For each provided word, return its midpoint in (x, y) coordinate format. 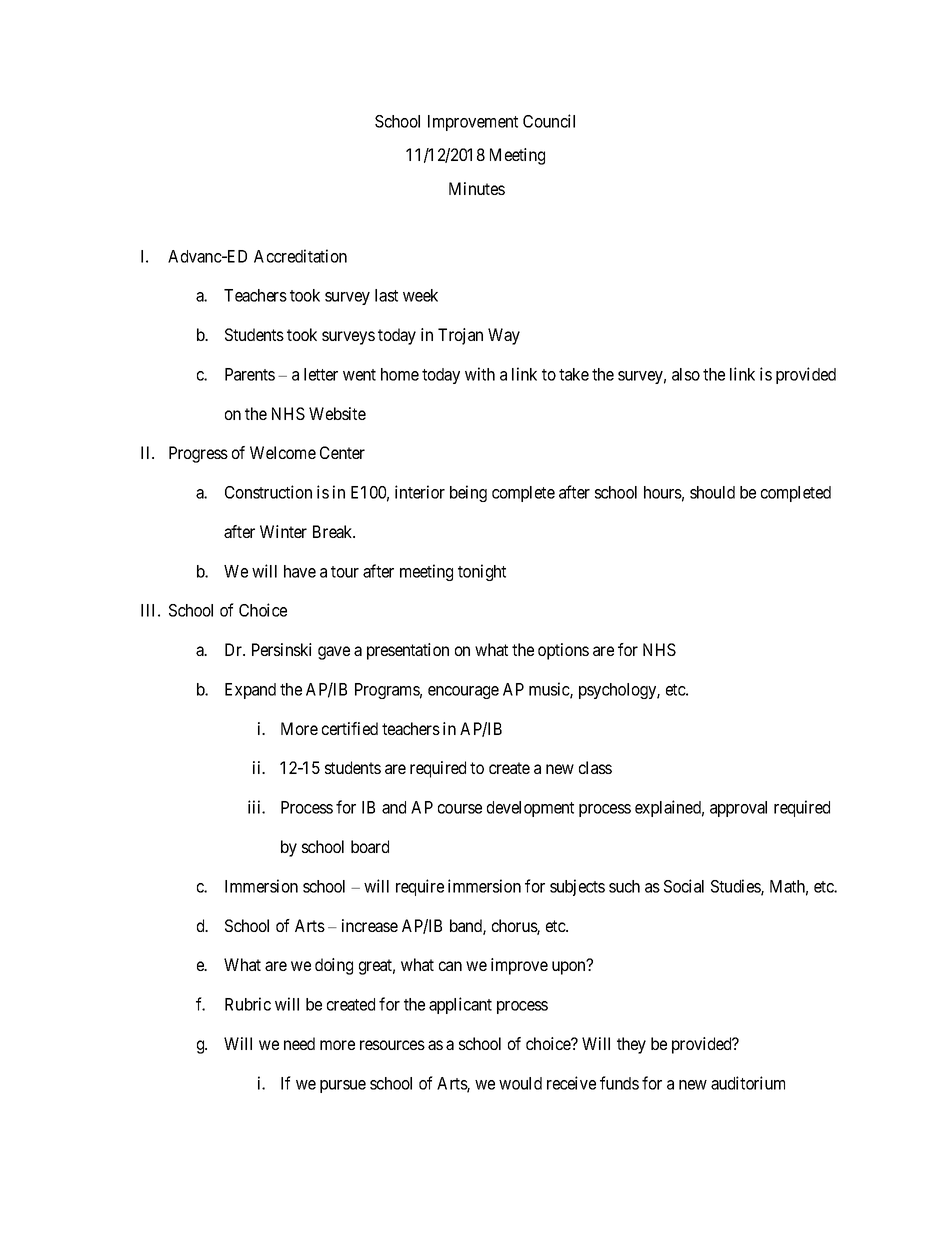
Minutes (477, 188)
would (520, 1083)
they (631, 1045)
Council (549, 121)
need (299, 1043)
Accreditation (300, 256)
